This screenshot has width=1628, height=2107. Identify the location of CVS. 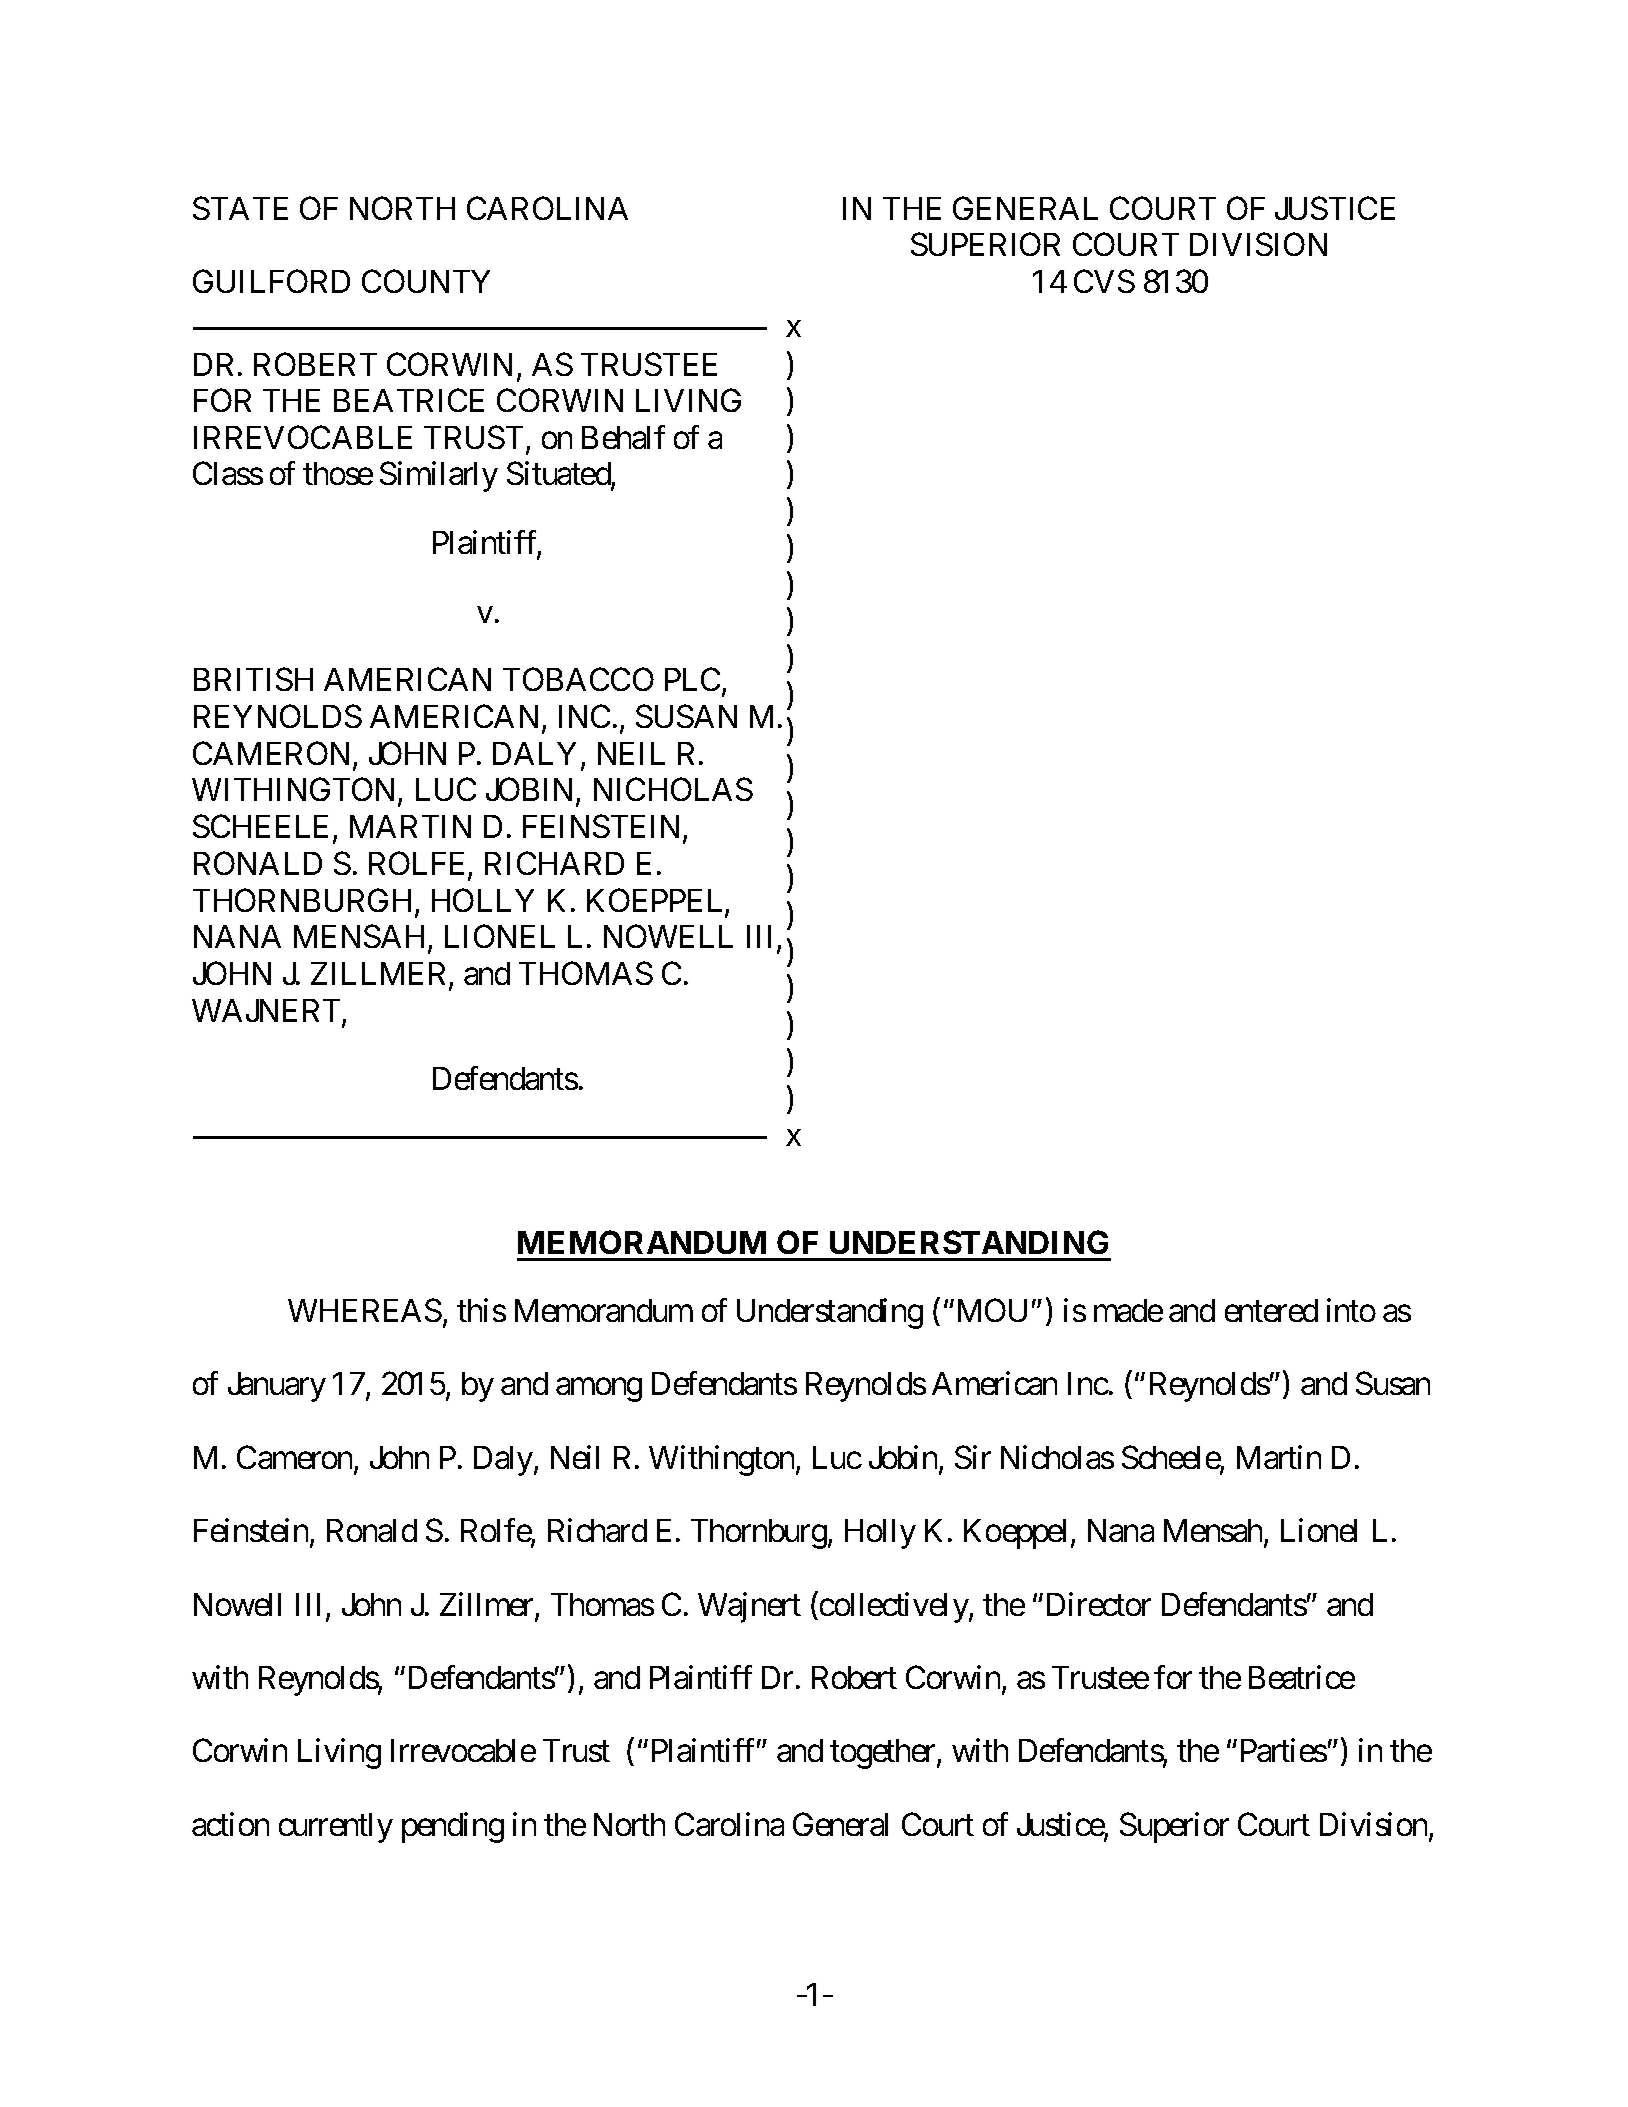
(1104, 281).
